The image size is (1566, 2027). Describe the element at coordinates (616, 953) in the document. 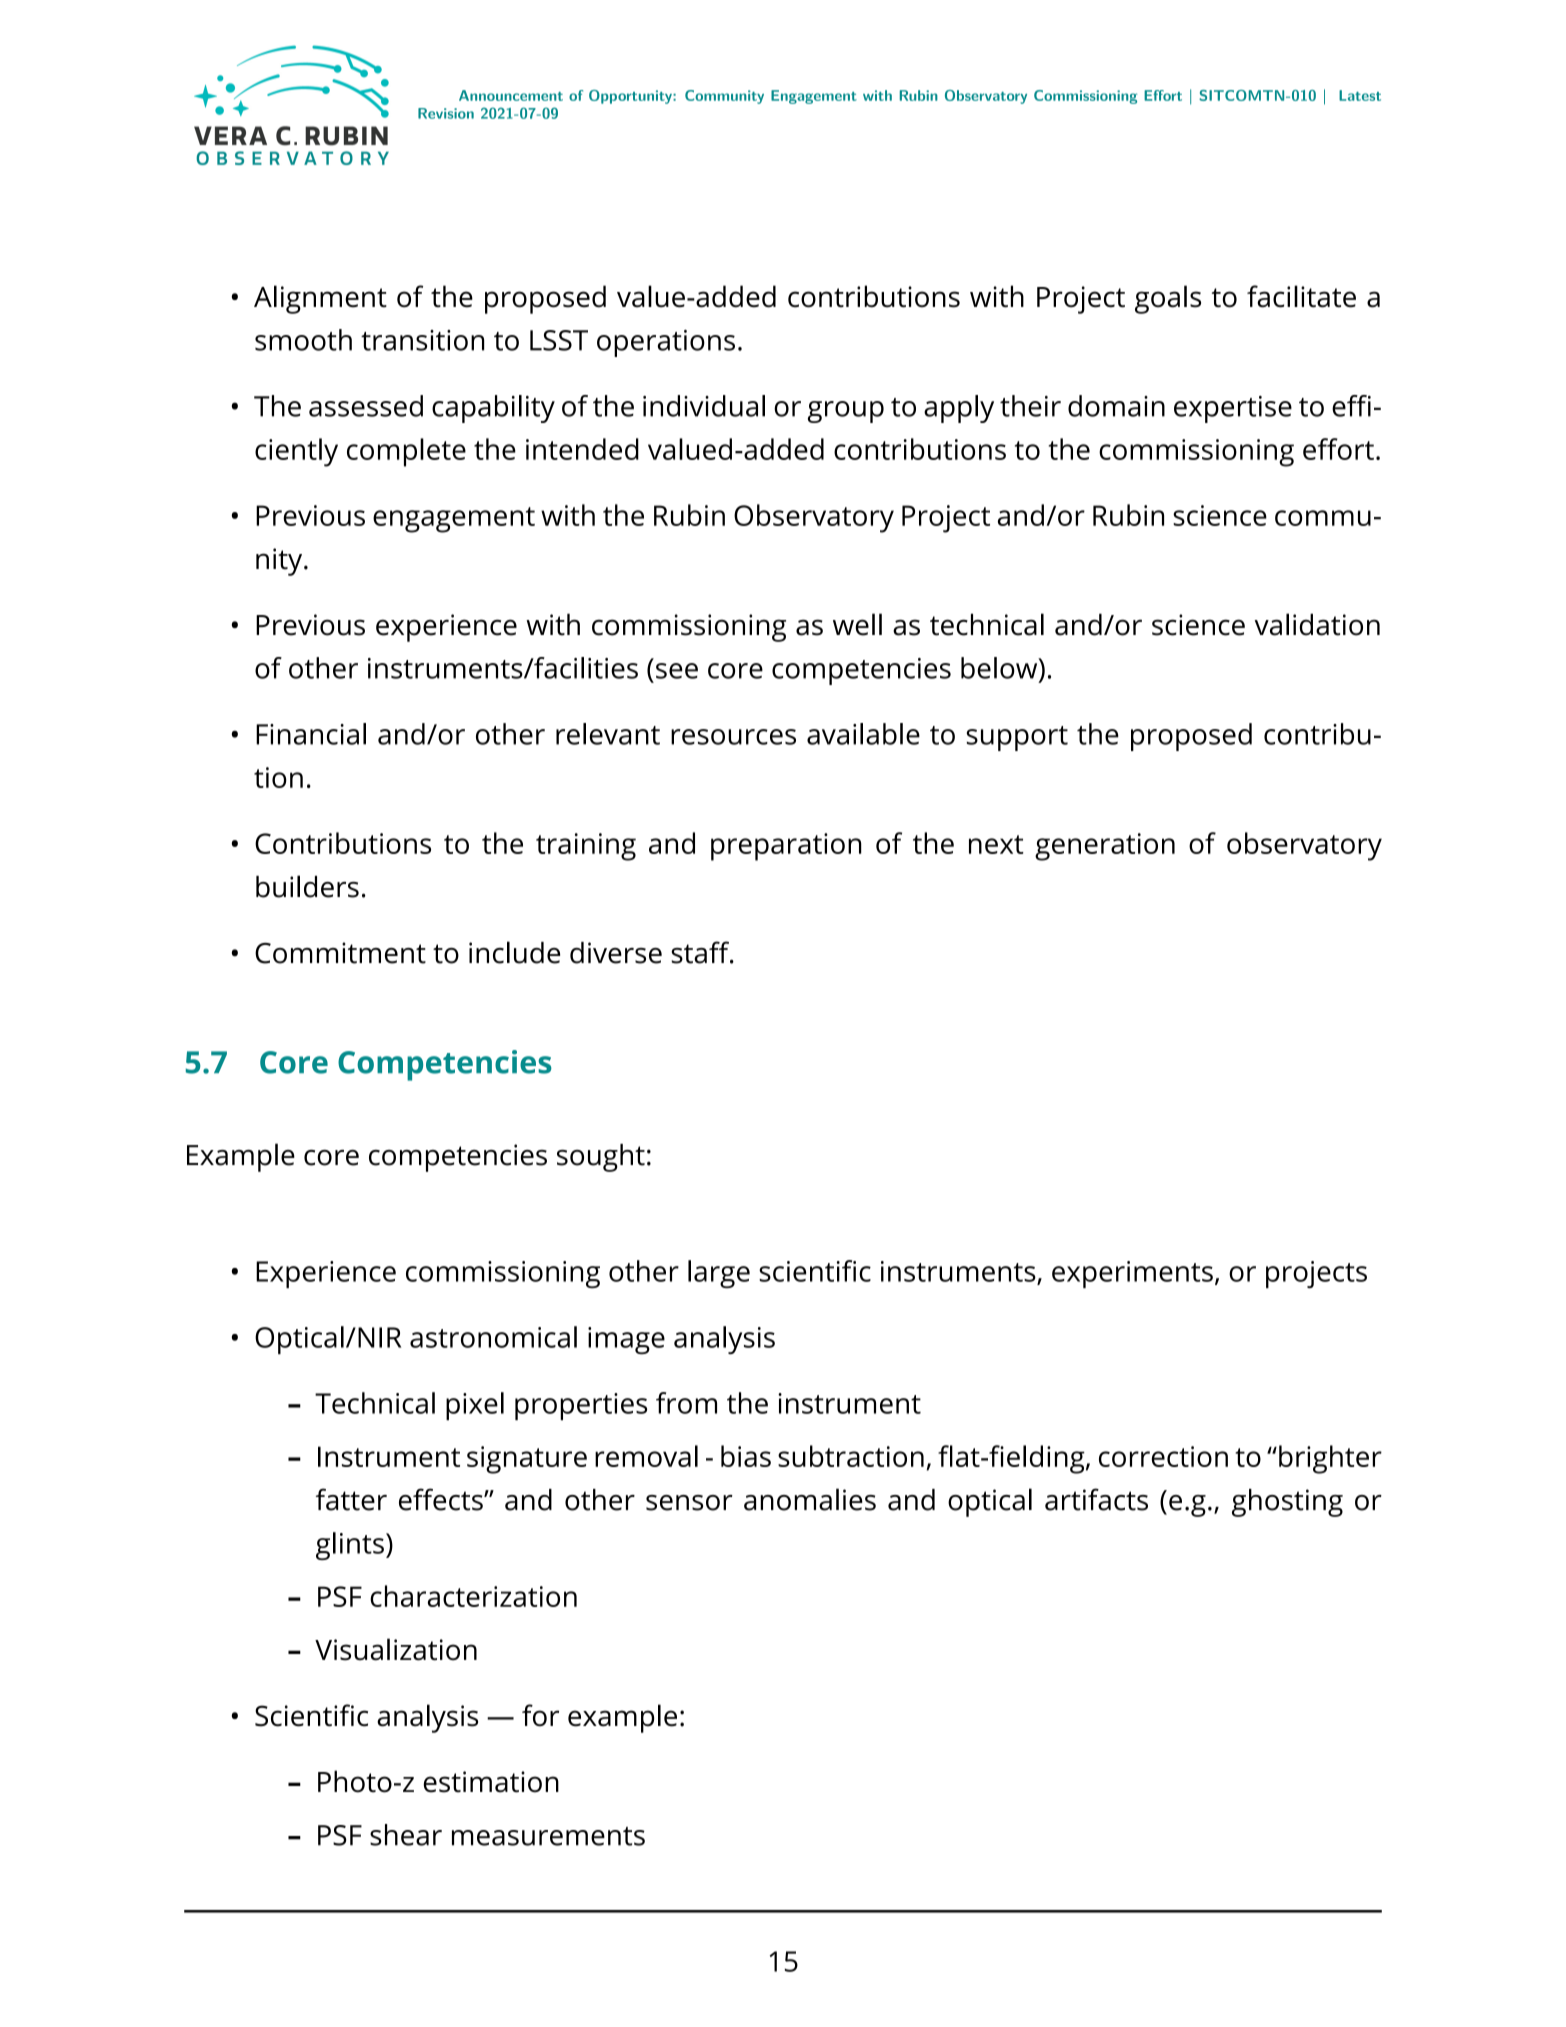

I see `diverse` at that location.
